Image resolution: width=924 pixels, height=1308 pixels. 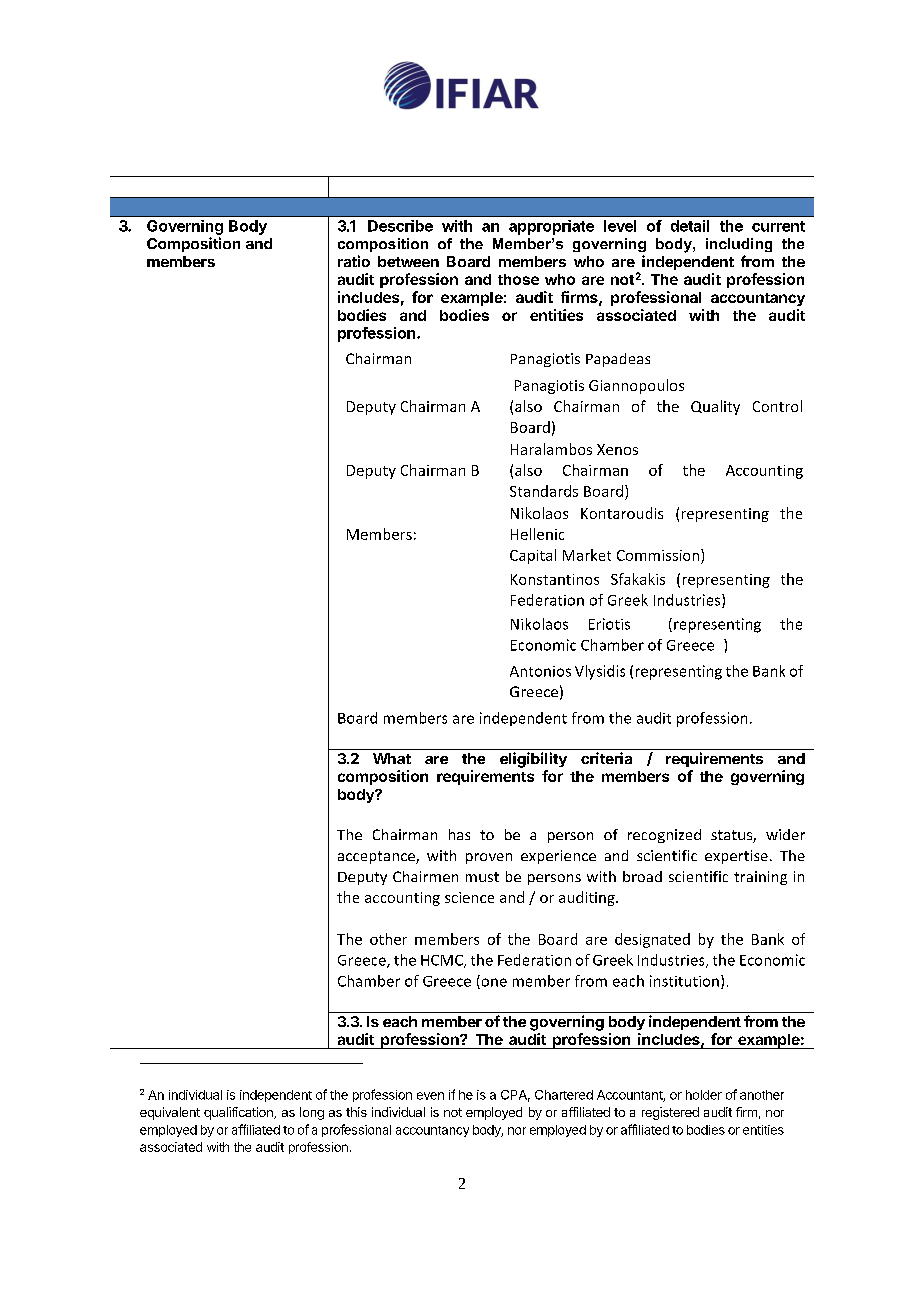 What do you see at coordinates (704, 1095) in the screenshot?
I see `holder` at bounding box center [704, 1095].
